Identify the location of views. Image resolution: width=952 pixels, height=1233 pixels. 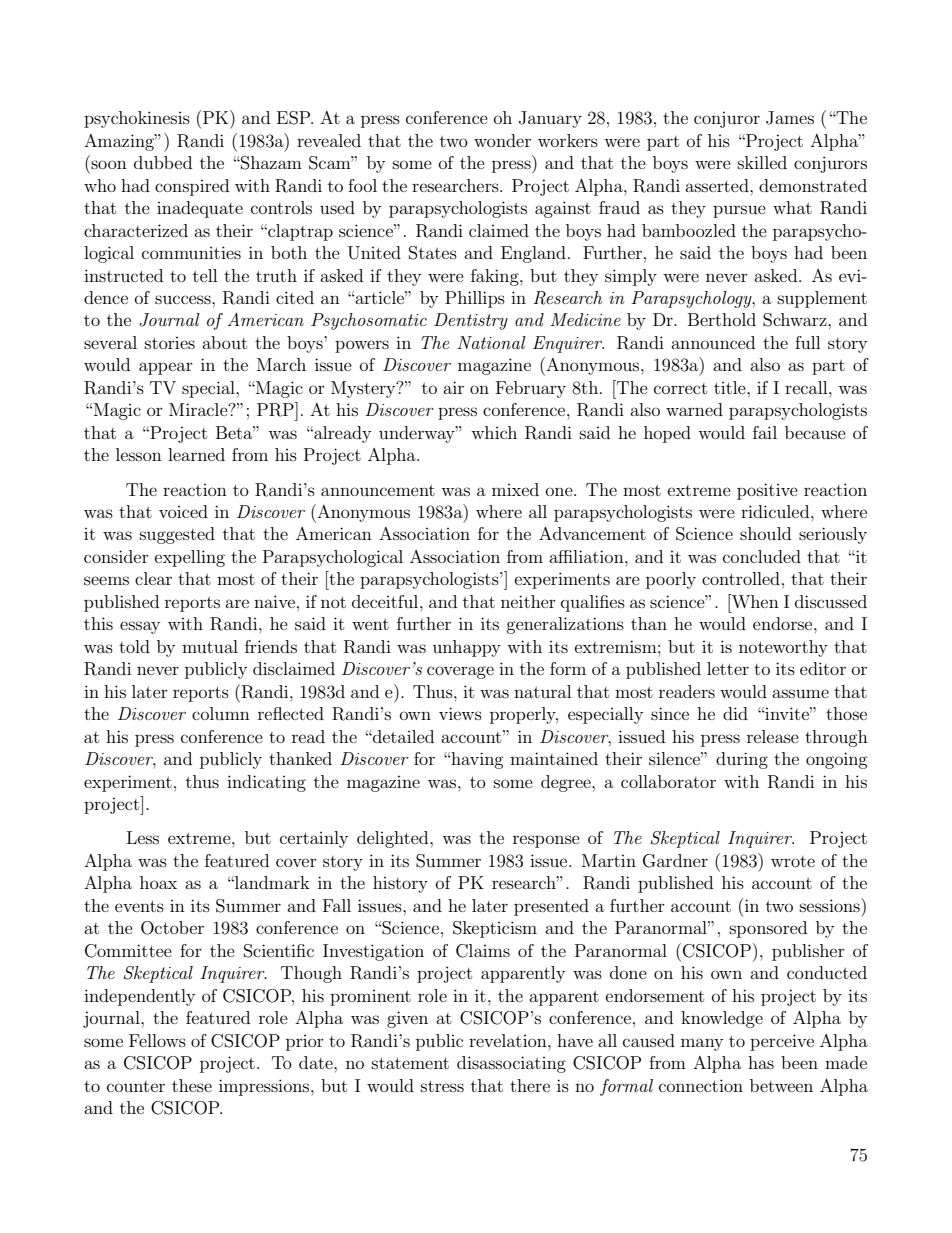
(460, 713).
